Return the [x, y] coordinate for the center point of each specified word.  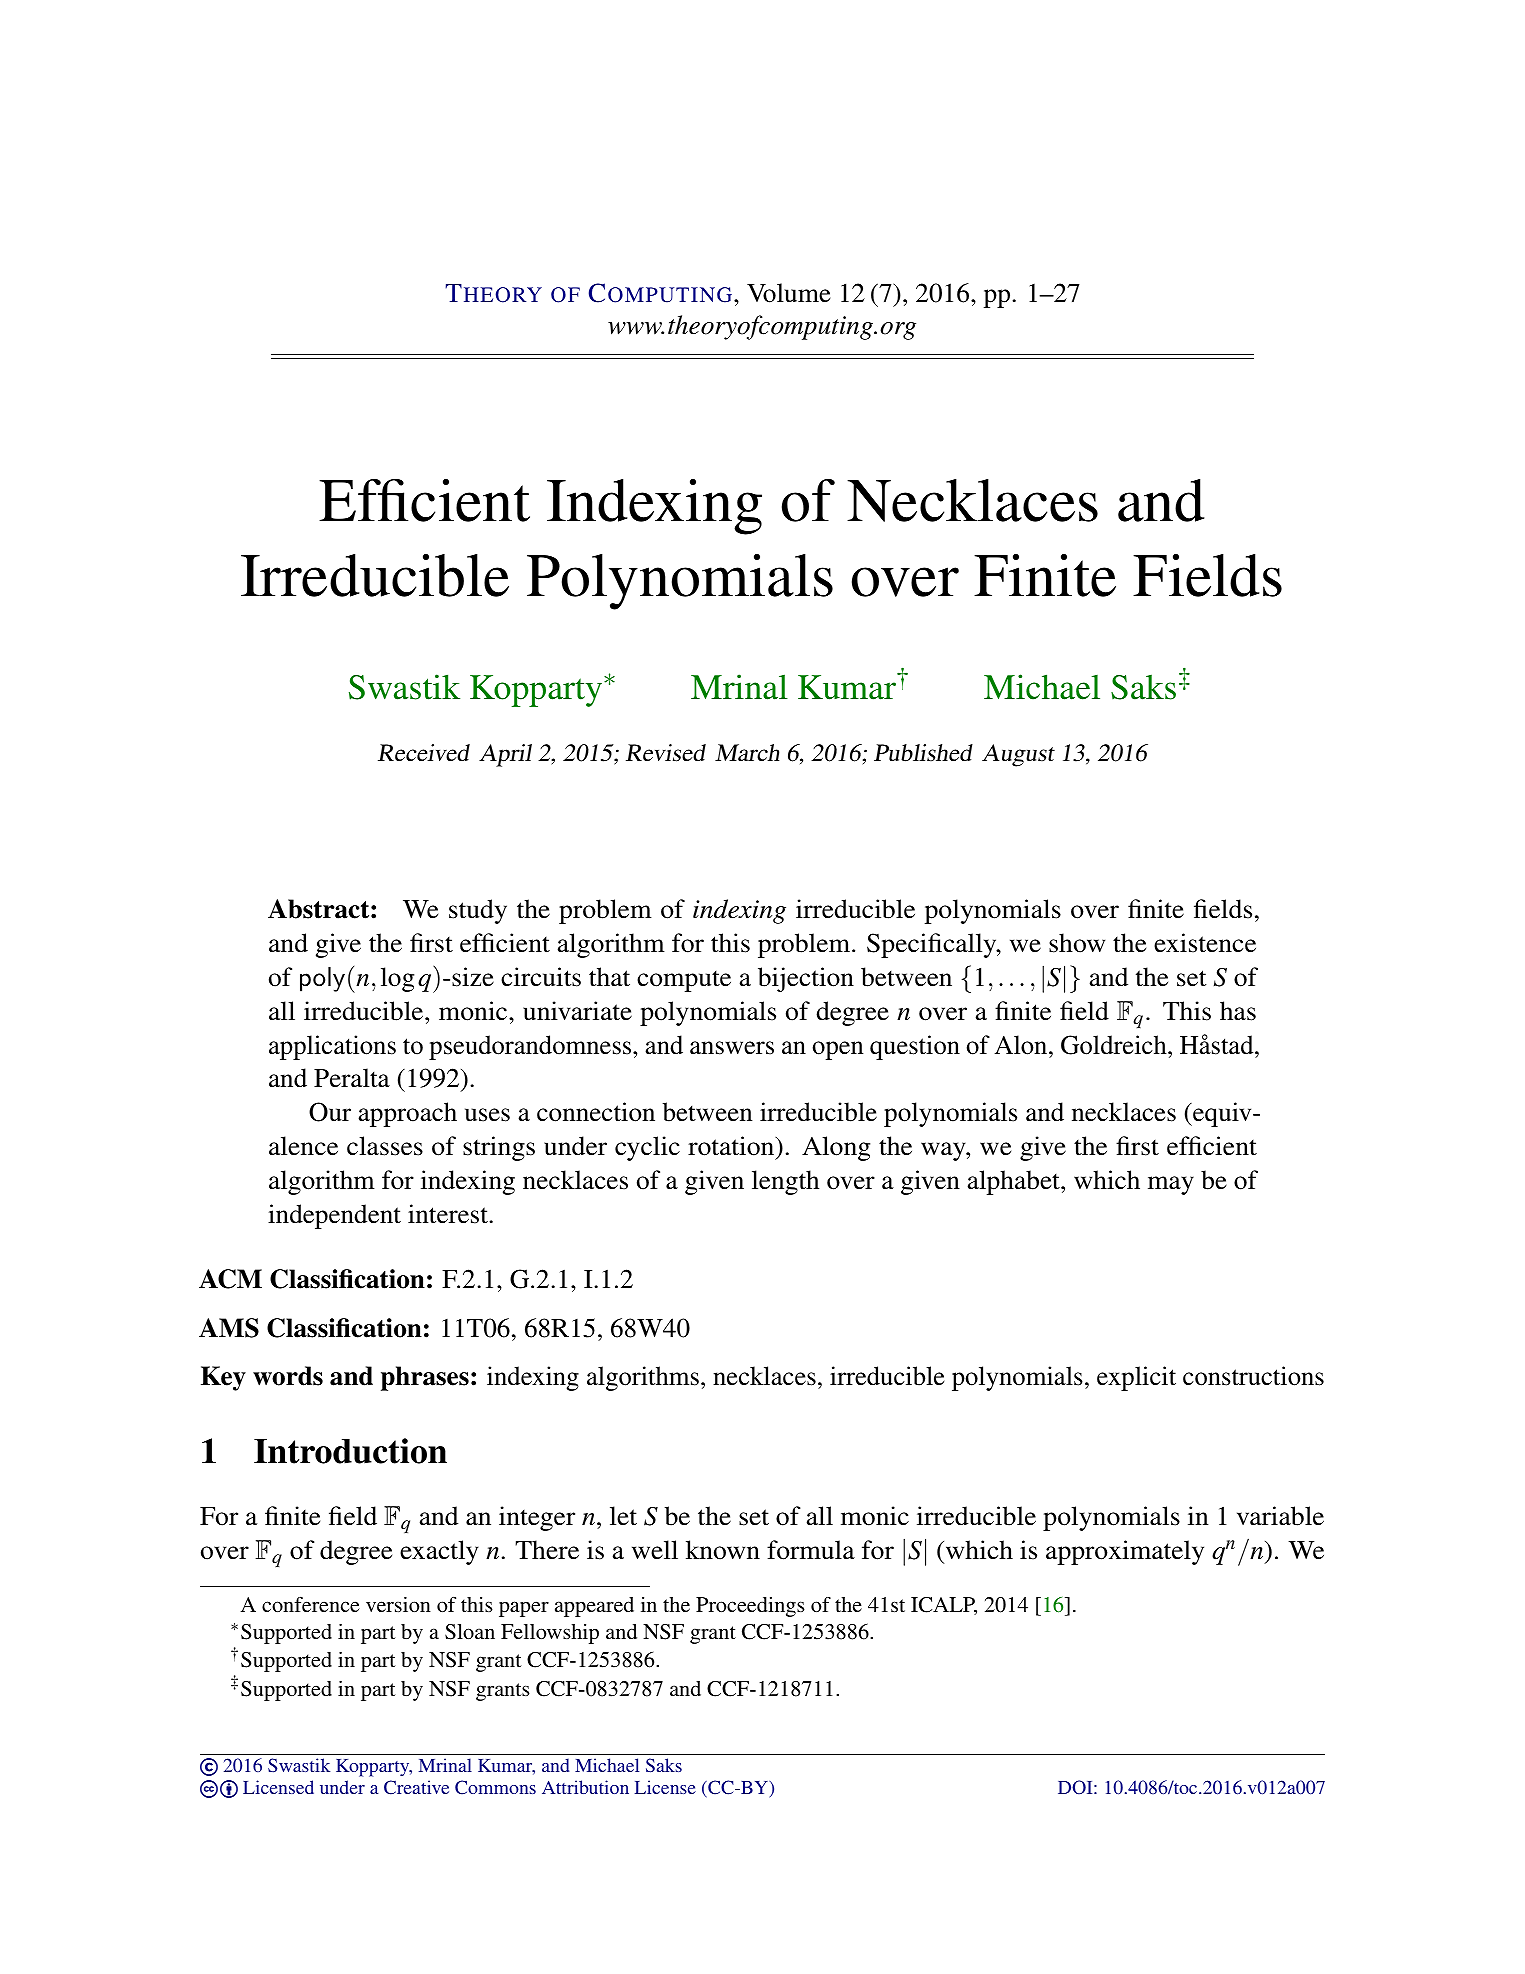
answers [732, 1048]
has [1238, 1011]
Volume [789, 293]
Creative [416, 1787]
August [1018, 755]
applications [332, 1047]
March [747, 753]
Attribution [585, 1787]
